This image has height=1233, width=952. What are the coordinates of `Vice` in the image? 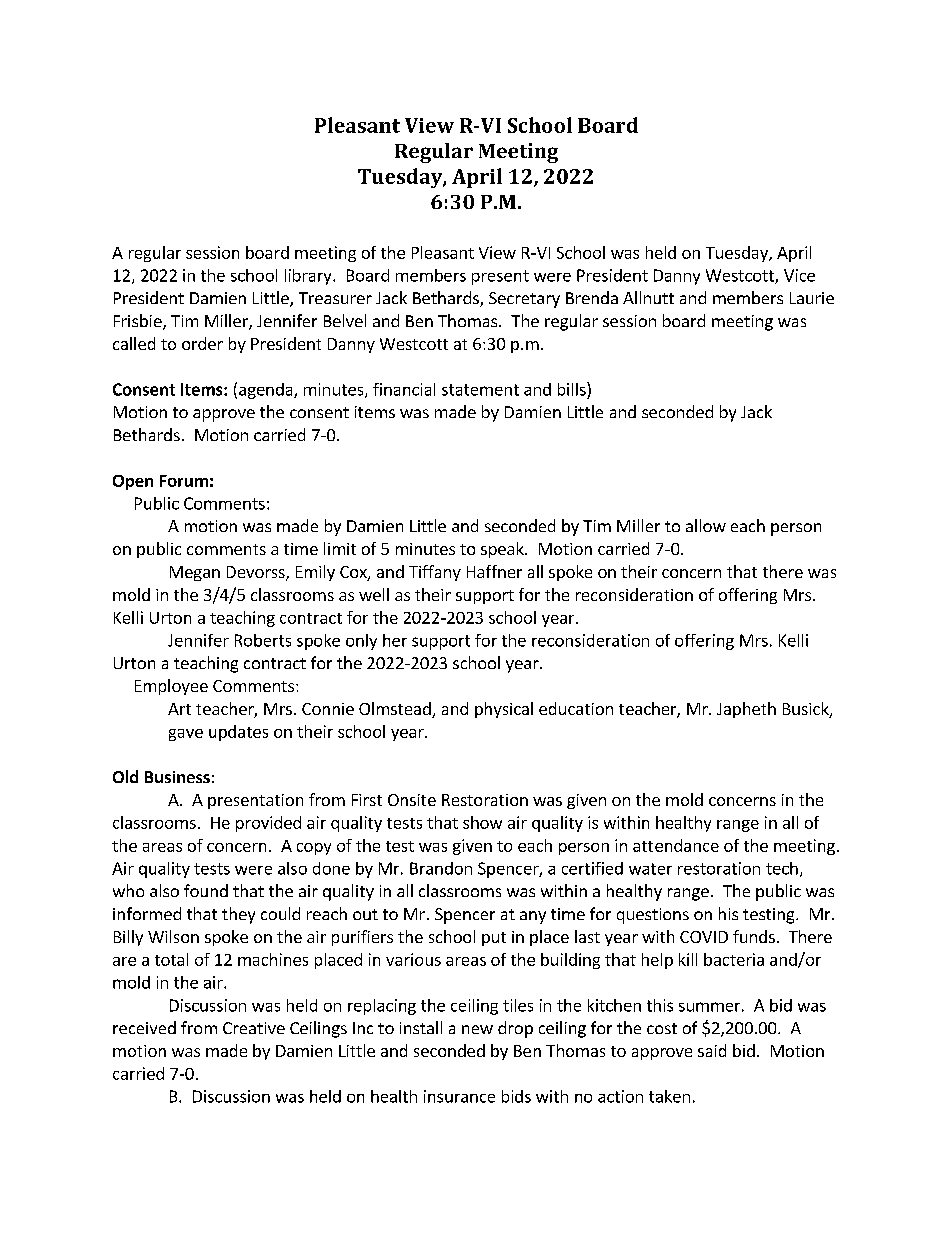 It's located at (799, 275).
